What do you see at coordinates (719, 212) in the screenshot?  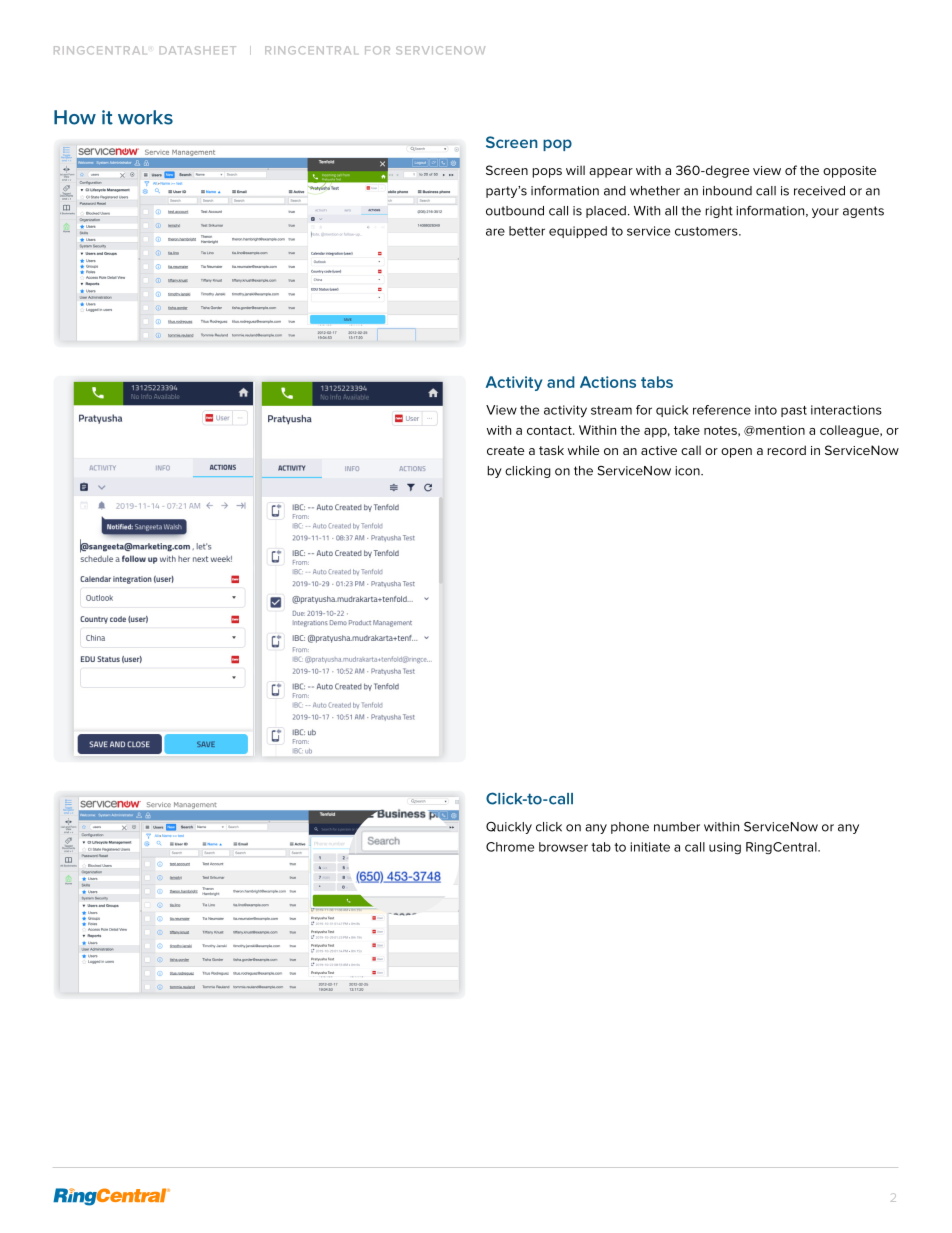 I see `right` at bounding box center [719, 212].
